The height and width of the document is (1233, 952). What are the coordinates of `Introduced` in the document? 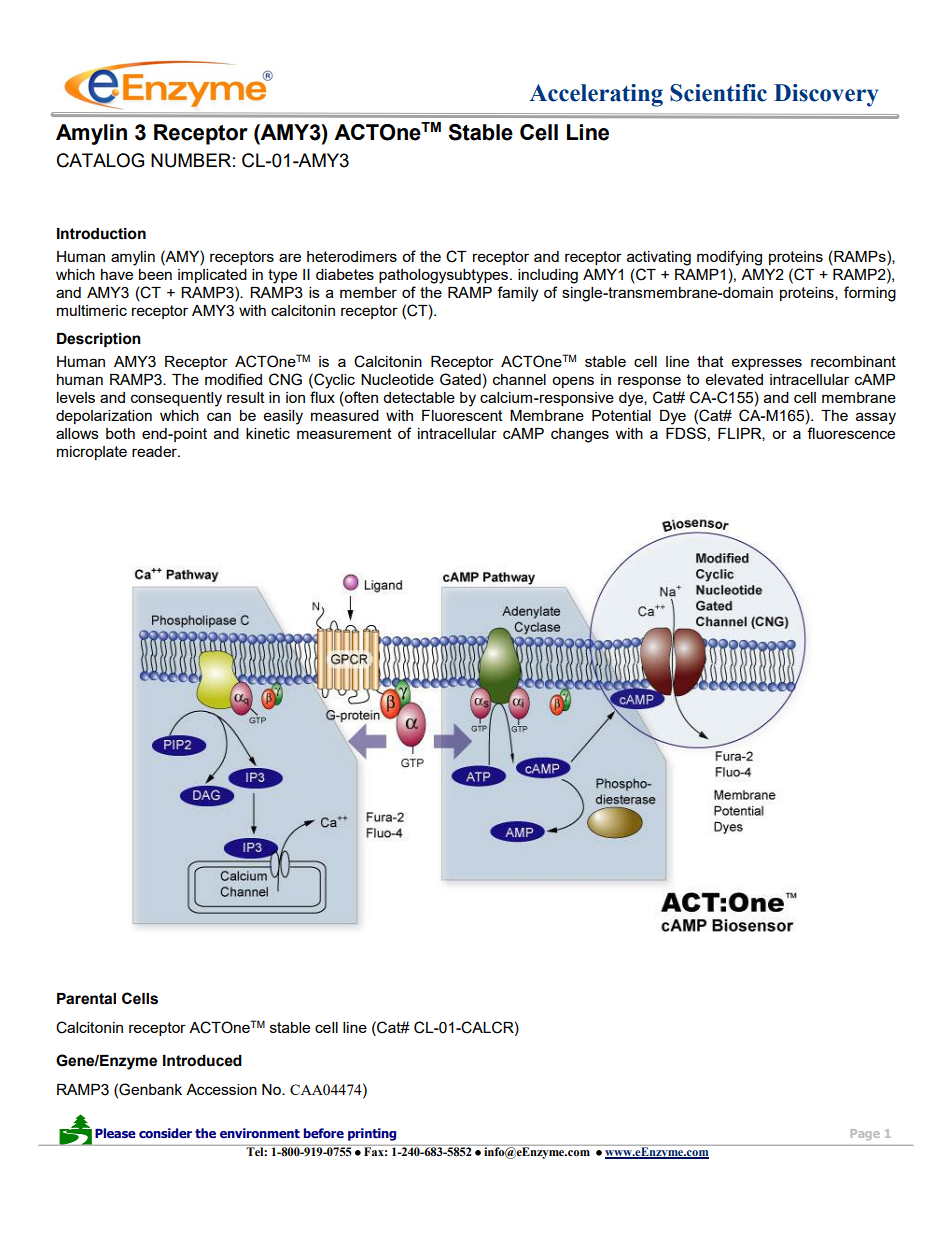 It's located at (202, 1061).
